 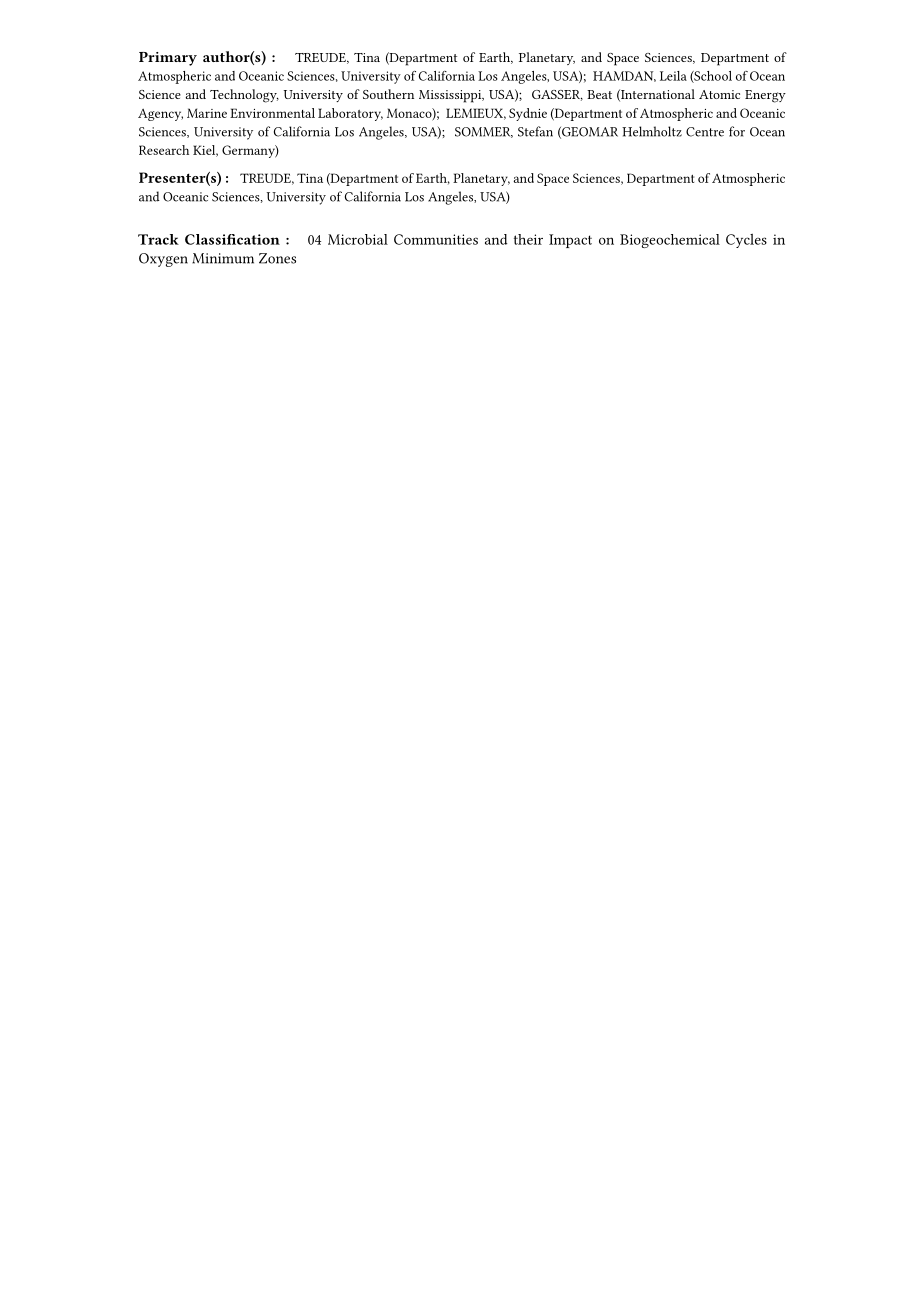 I want to click on Communities, so click(x=436, y=239).
